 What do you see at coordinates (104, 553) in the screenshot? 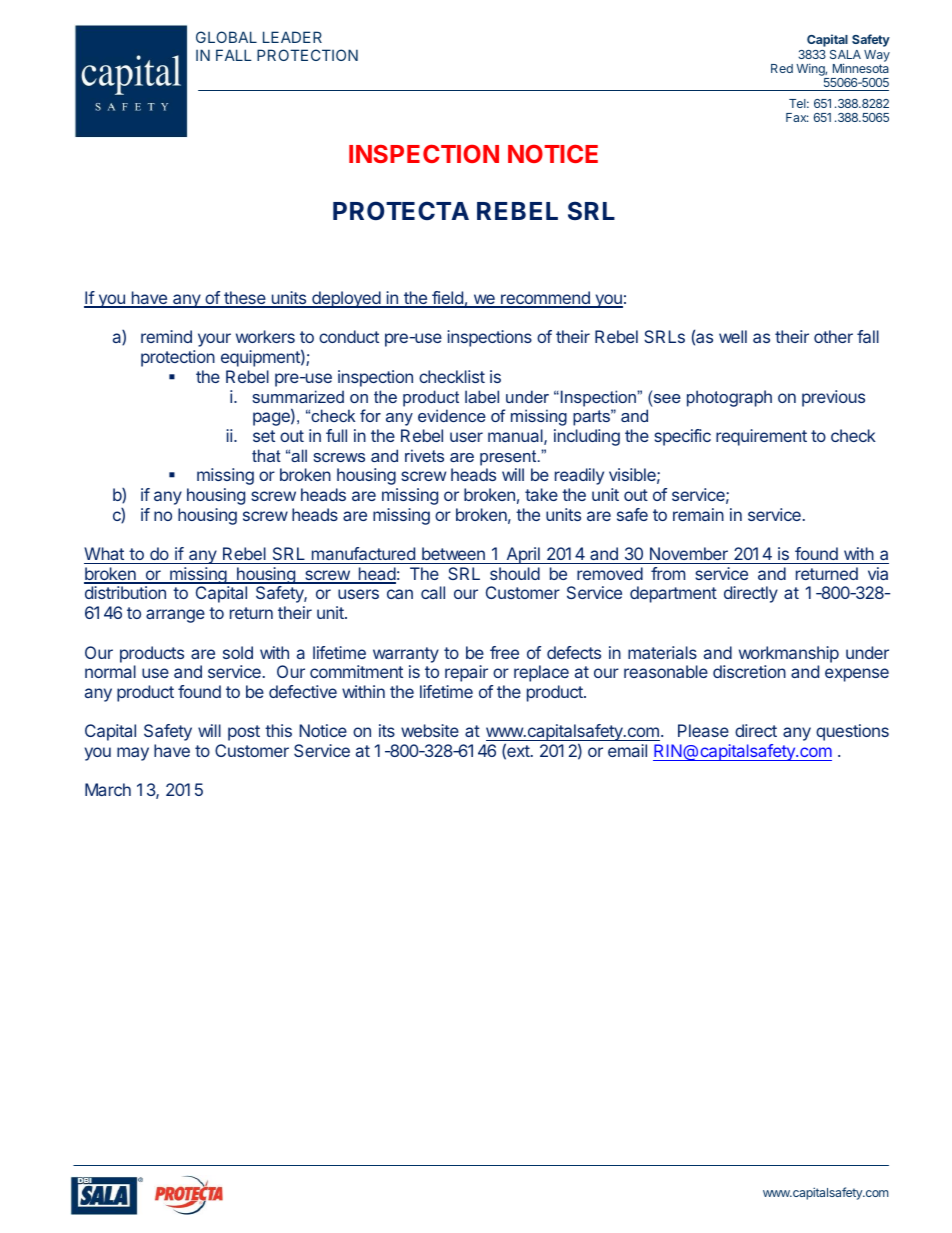
I see `What` at bounding box center [104, 553].
